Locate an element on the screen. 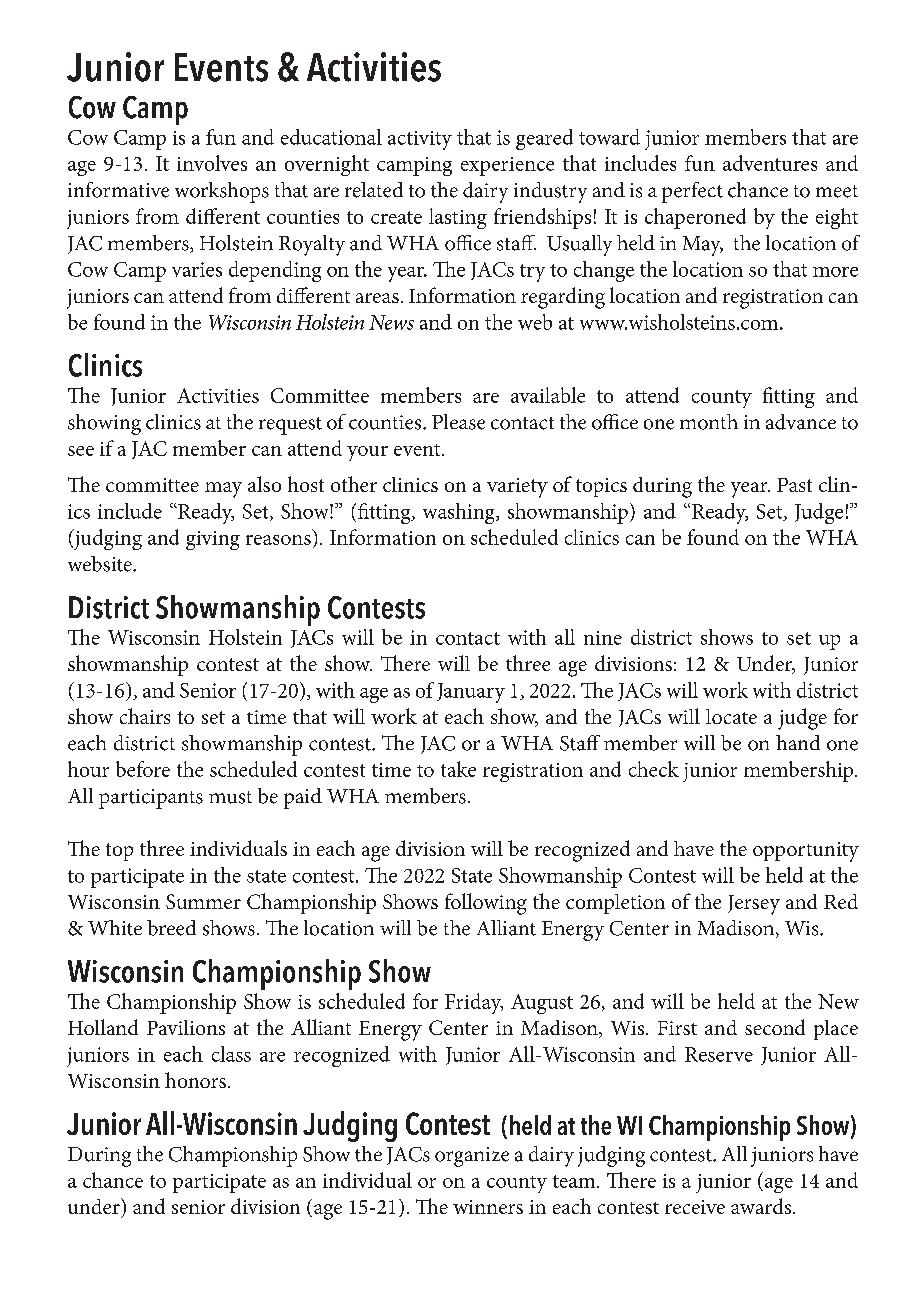 The width and height of the screenshot is (924, 1311). locate is located at coordinates (731, 716).
